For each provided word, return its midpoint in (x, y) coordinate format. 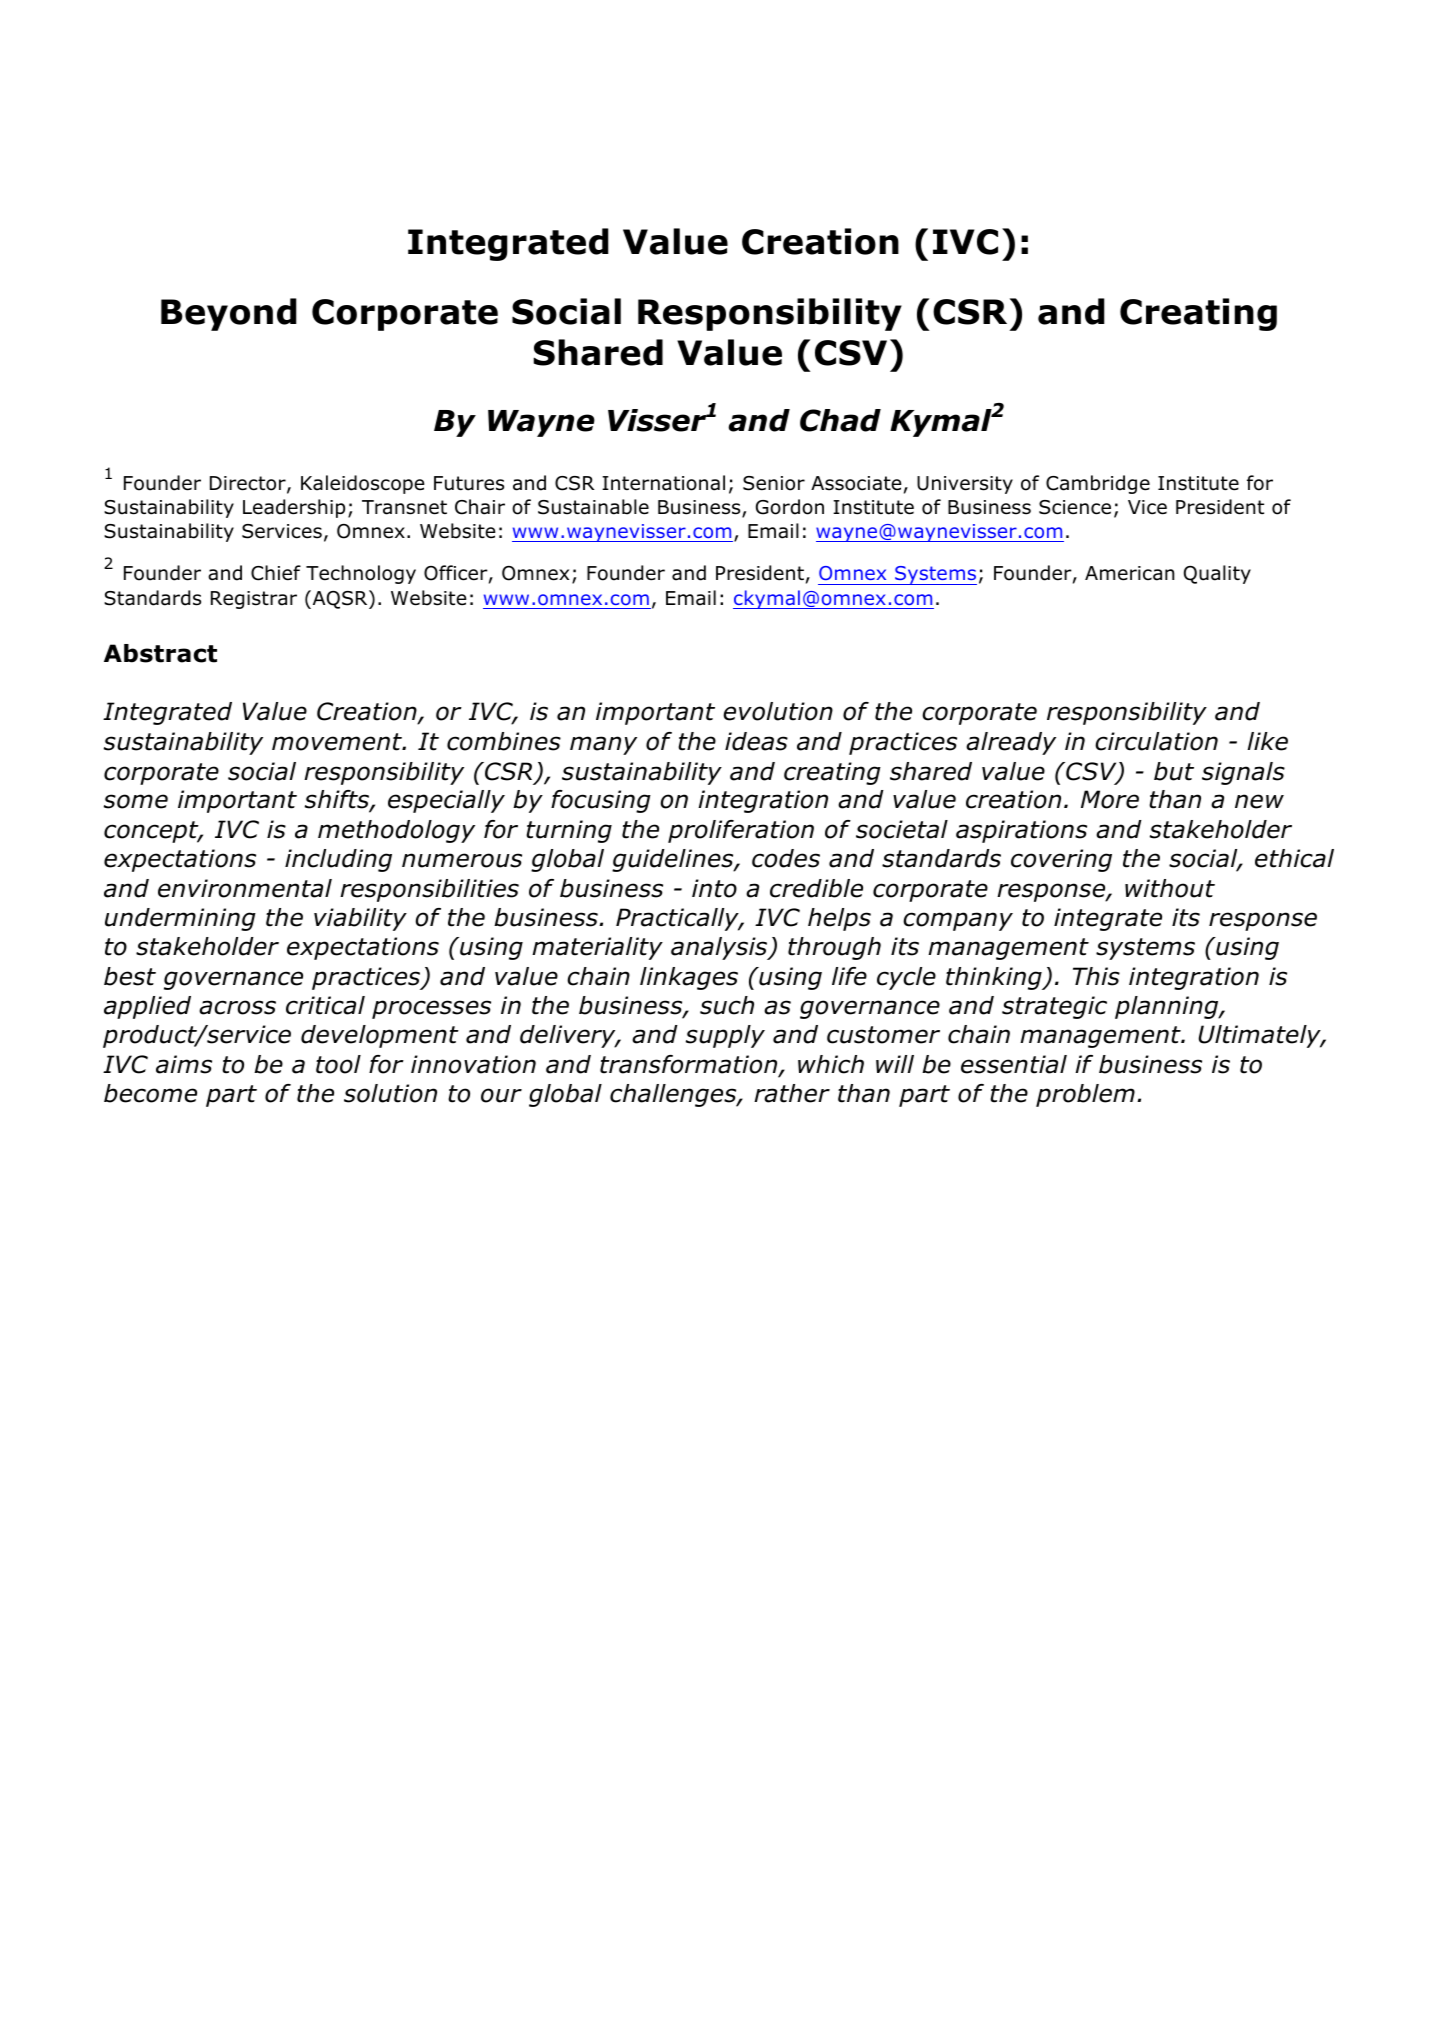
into (714, 888)
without (1170, 888)
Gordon (790, 507)
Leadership (294, 508)
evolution (778, 711)
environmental (245, 888)
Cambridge (1098, 484)
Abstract (160, 653)
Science (1075, 507)
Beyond (229, 314)
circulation (1156, 741)
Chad (840, 420)
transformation (690, 1065)
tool (338, 1064)
